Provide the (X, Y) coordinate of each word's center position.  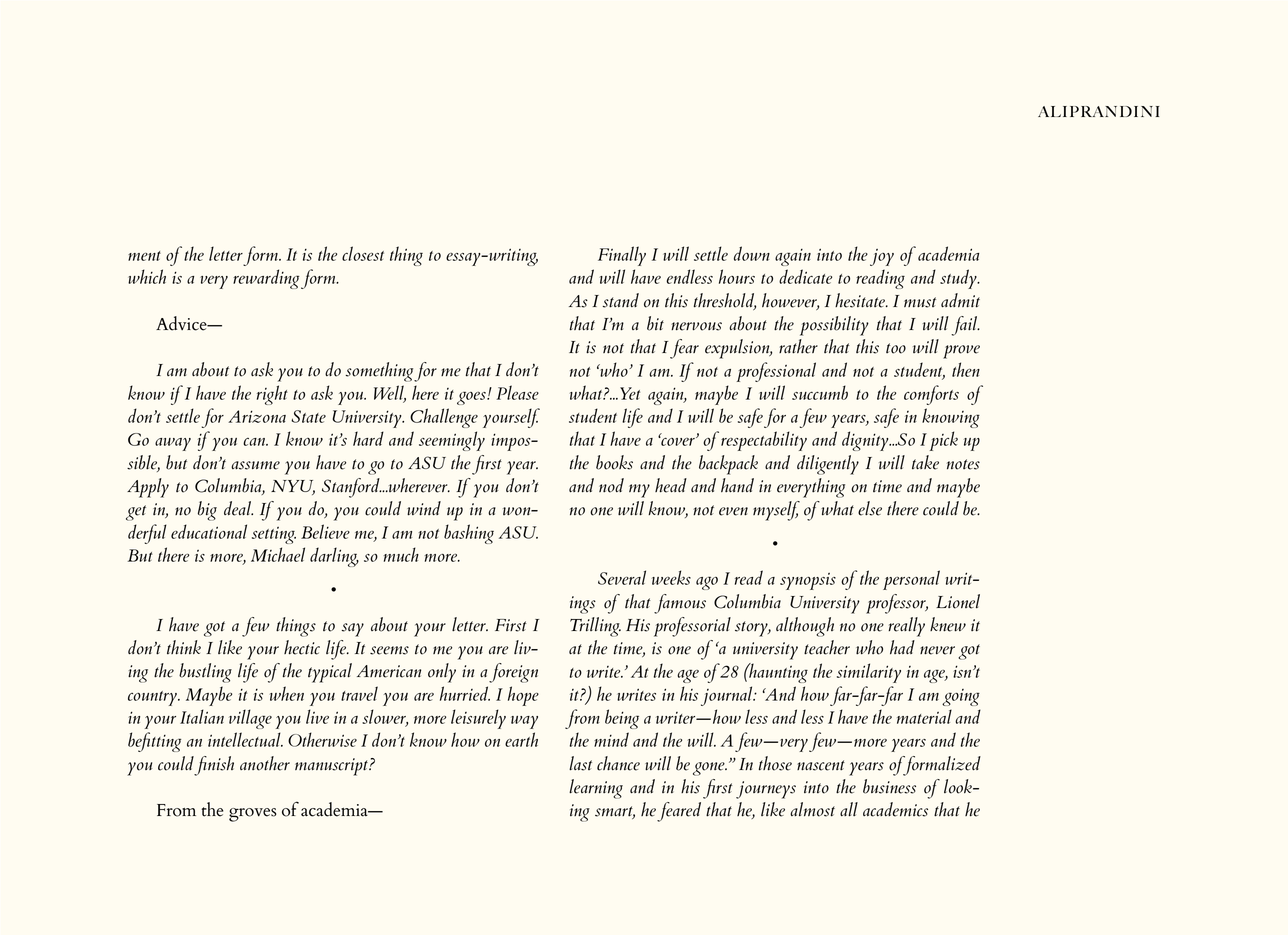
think (184, 647)
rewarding (266, 279)
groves (253, 815)
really (906, 627)
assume (255, 465)
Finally (622, 256)
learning (596, 789)
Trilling (595, 627)
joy (882, 257)
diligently (828, 465)
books (614, 462)
